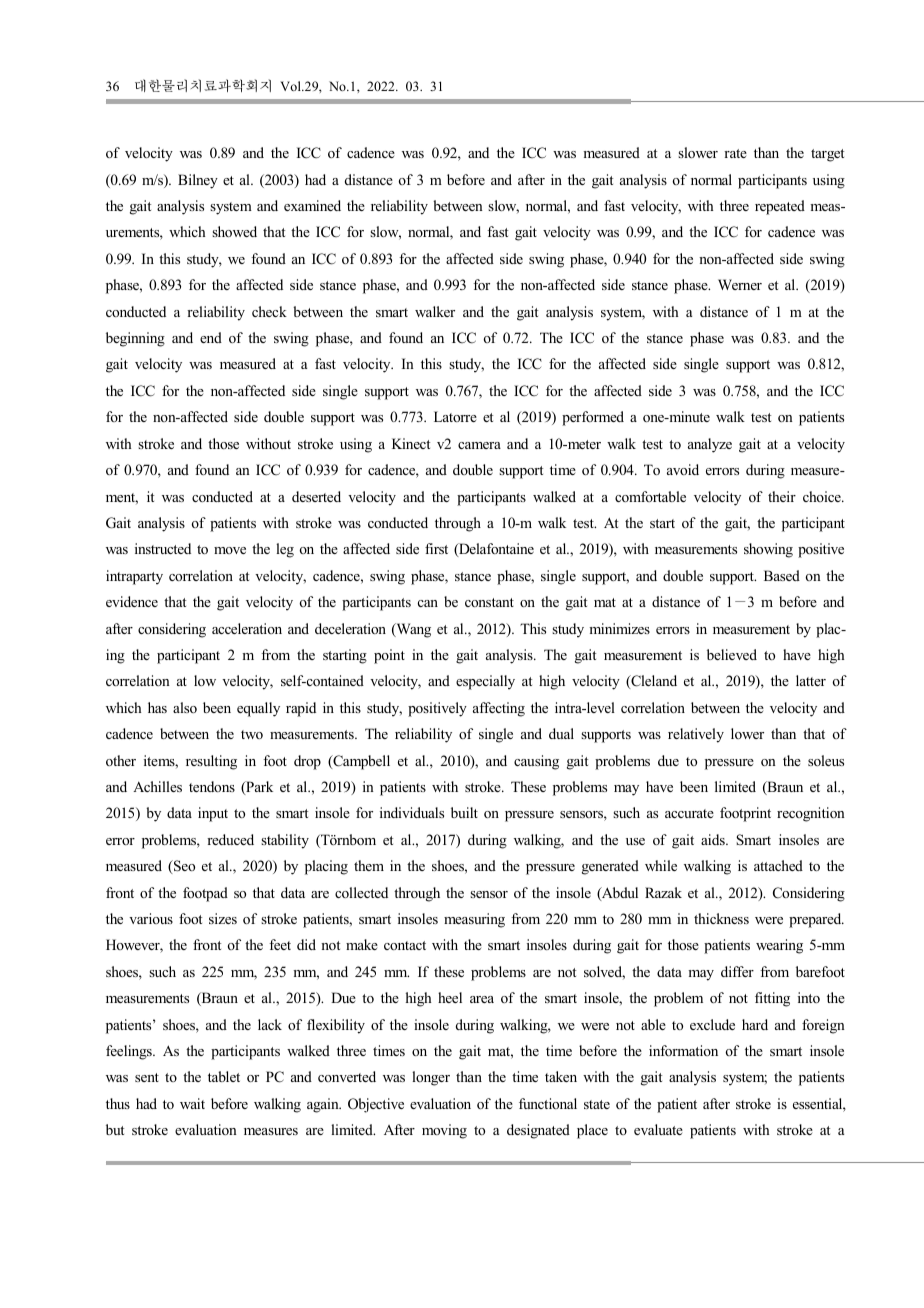  What do you see at coordinates (212, 786) in the image?
I see `tendons` at bounding box center [212, 786].
